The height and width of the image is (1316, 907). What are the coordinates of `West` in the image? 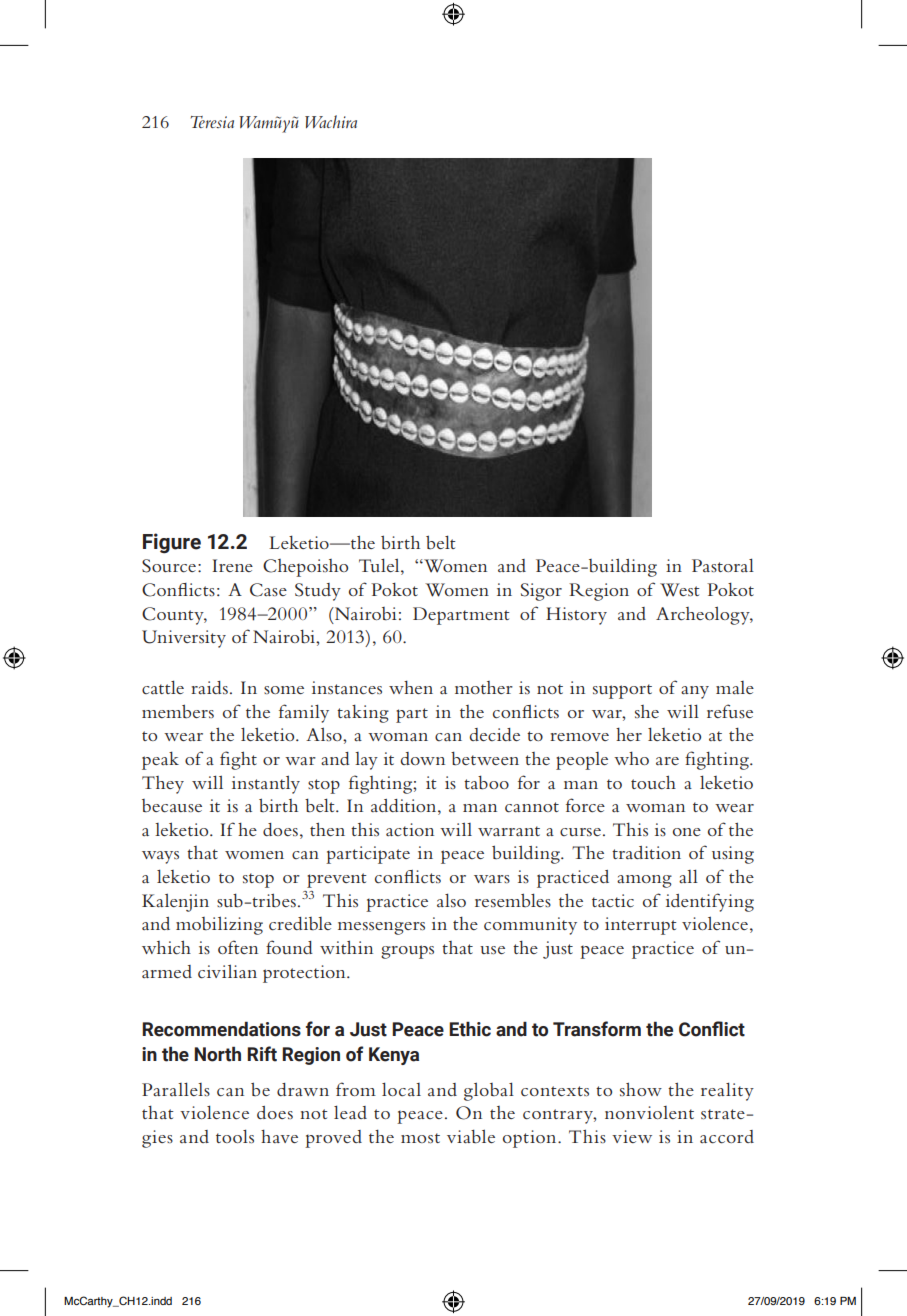 It's located at (680, 590).
